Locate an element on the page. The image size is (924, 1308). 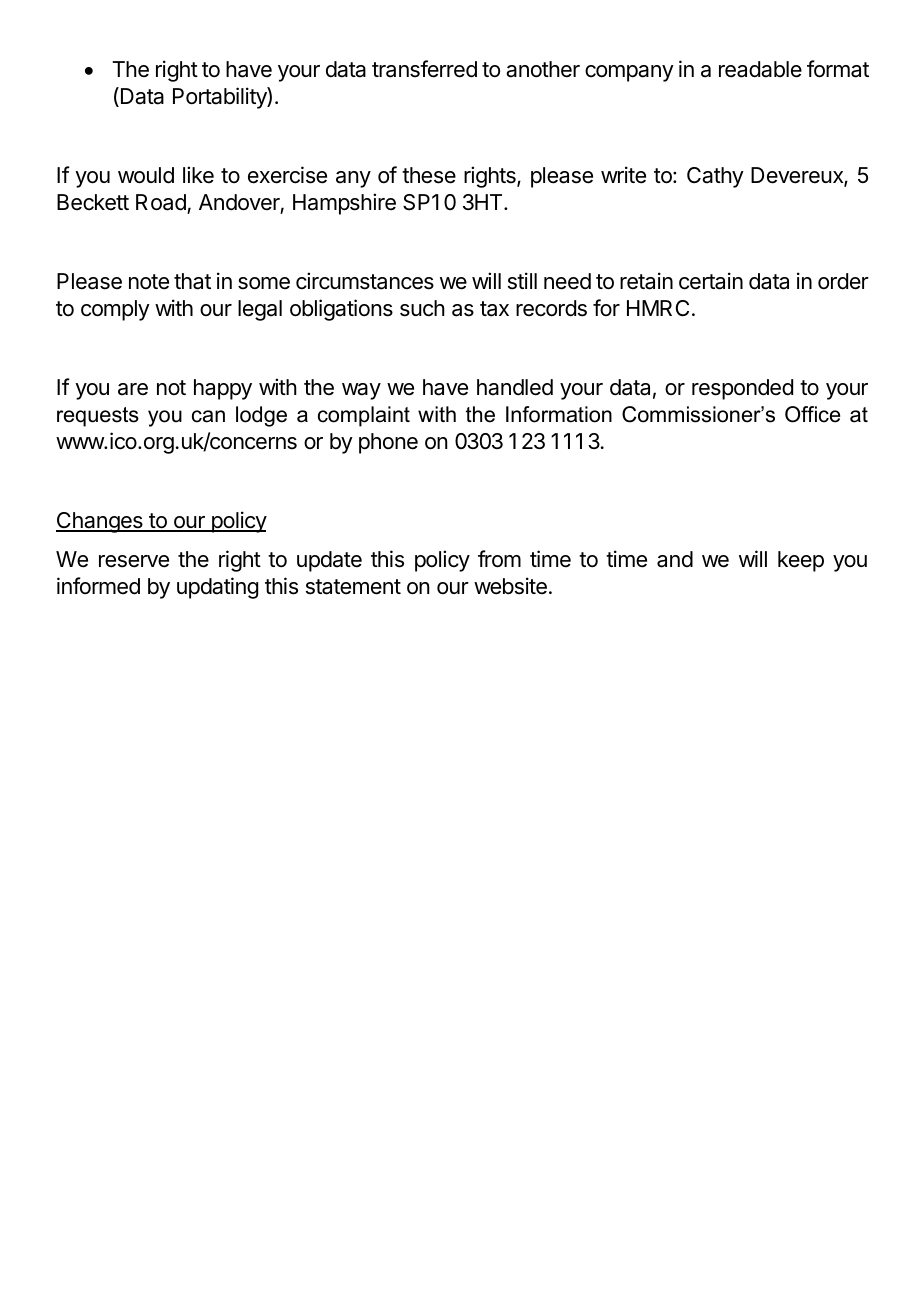
responded is located at coordinates (742, 389).
